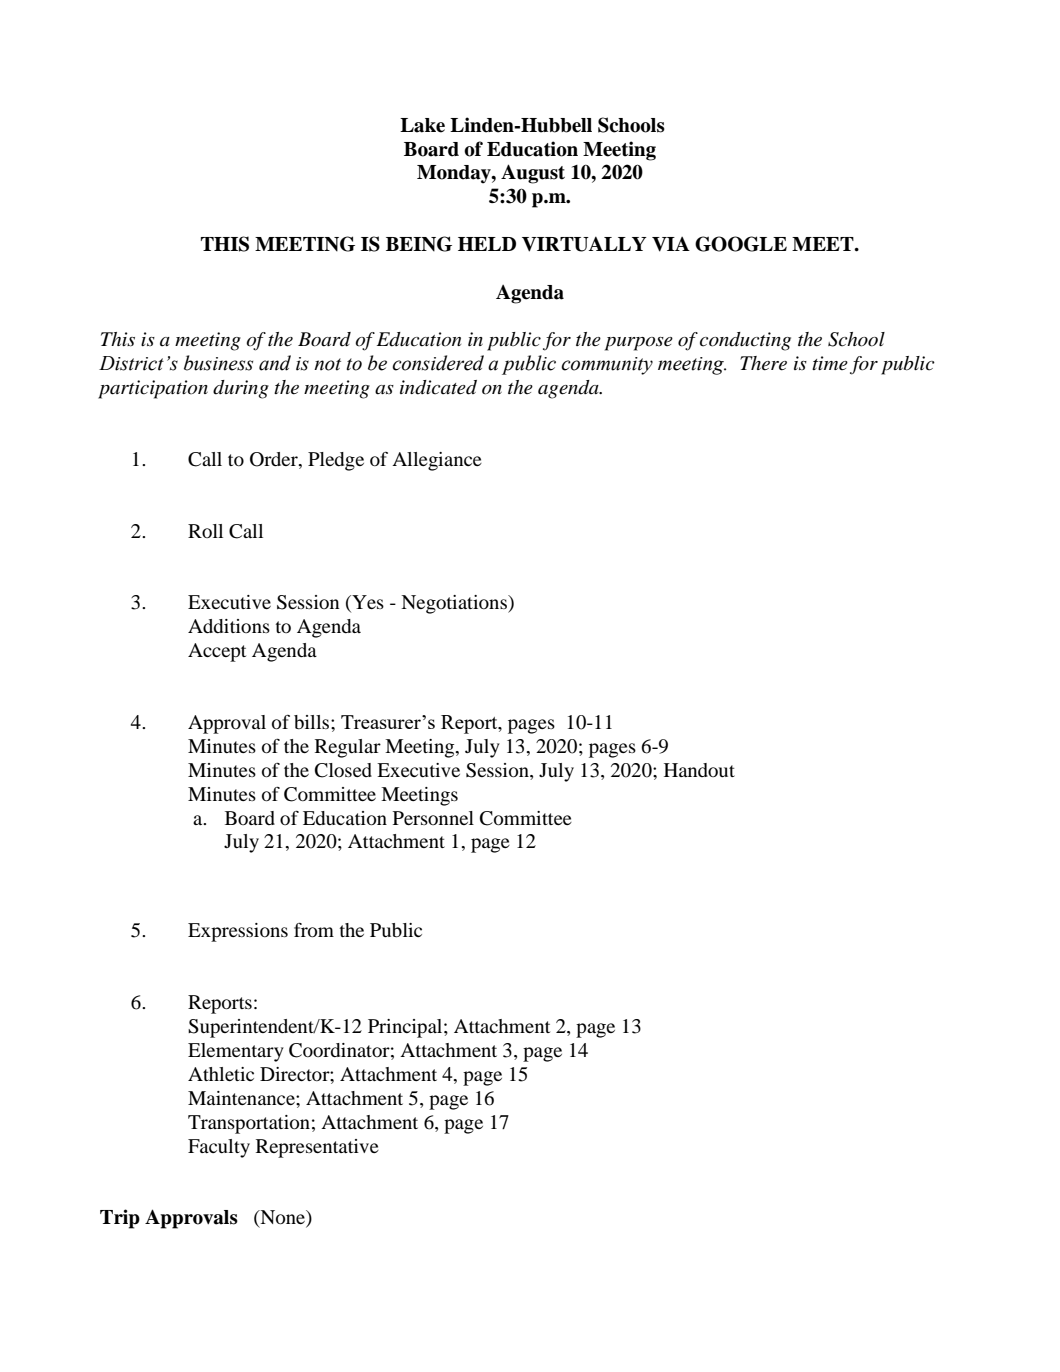 The image size is (1060, 1372). I want to click on Lake, so click(422, 125).
